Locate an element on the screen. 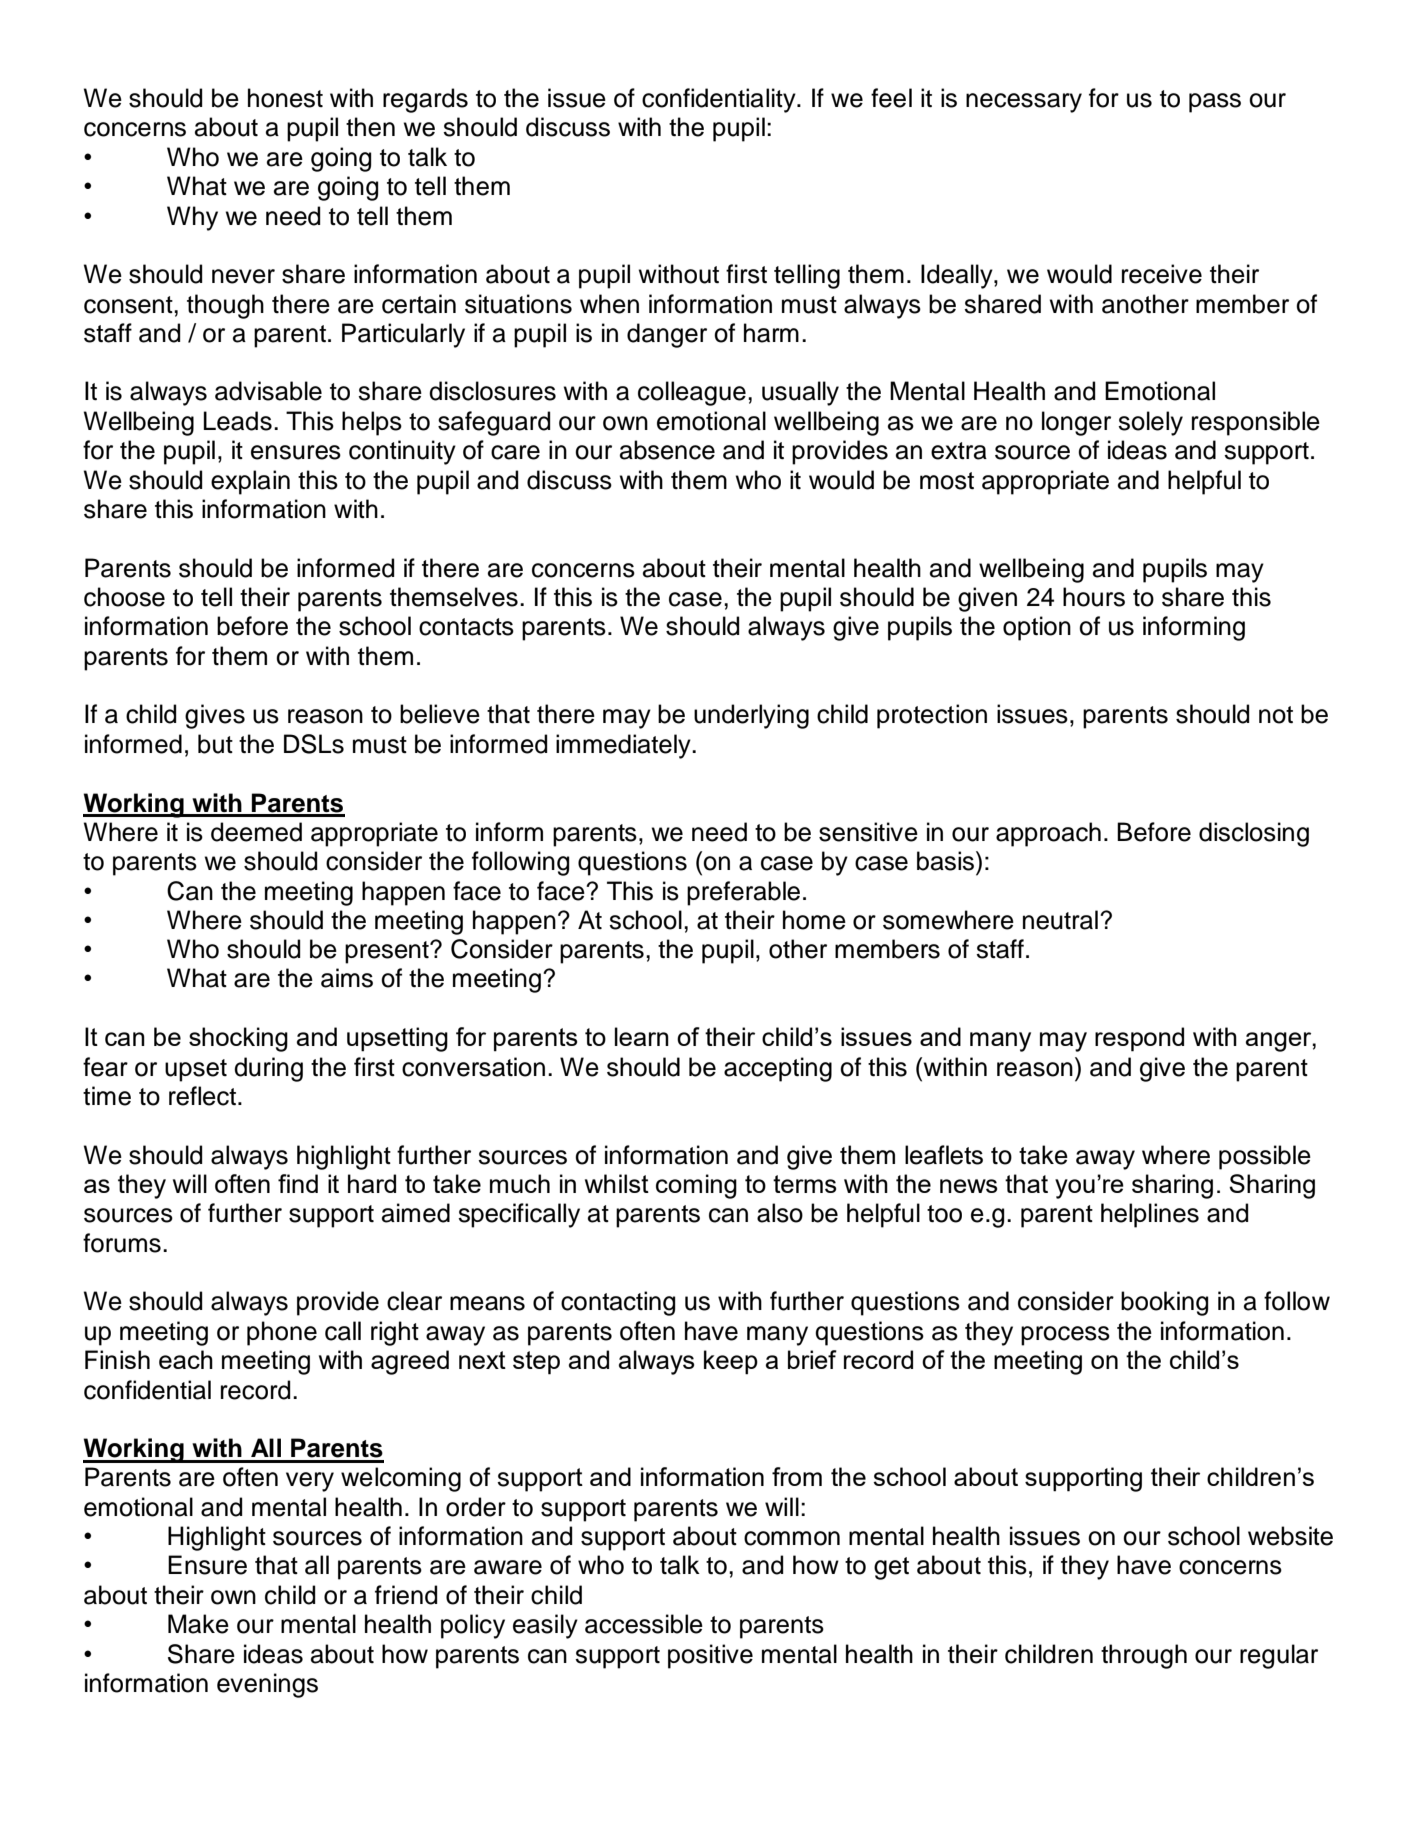 This screenshot has width=1419, height=1837. honest is located at coordinates (285, 98).
